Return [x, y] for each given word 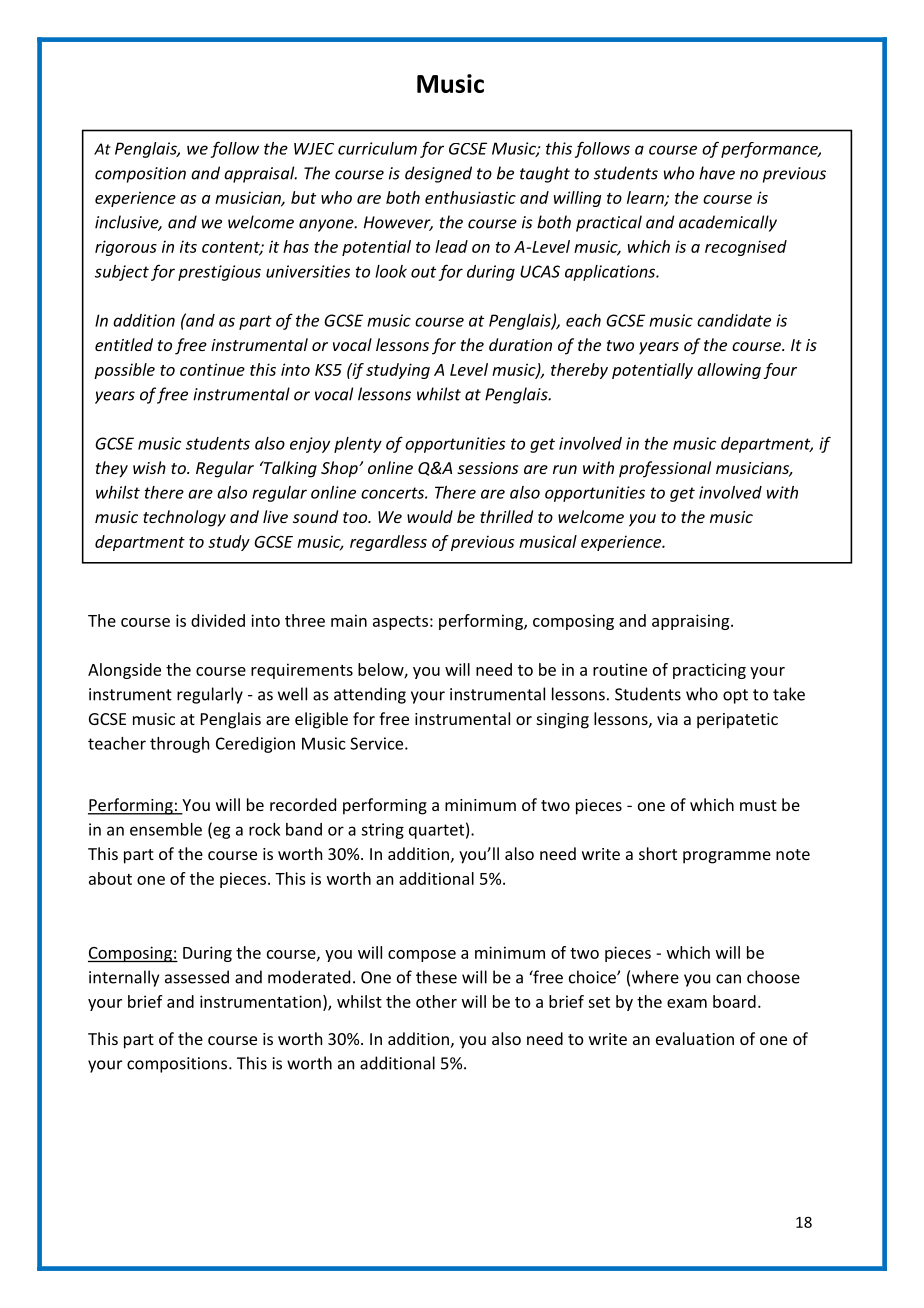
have [717, 173]
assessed [197, 977]
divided [218, 620]
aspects [400, 623]
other [436, 1001]
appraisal [260, 174]
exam [687, 1003]
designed [438, 174]
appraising [692, 622]
